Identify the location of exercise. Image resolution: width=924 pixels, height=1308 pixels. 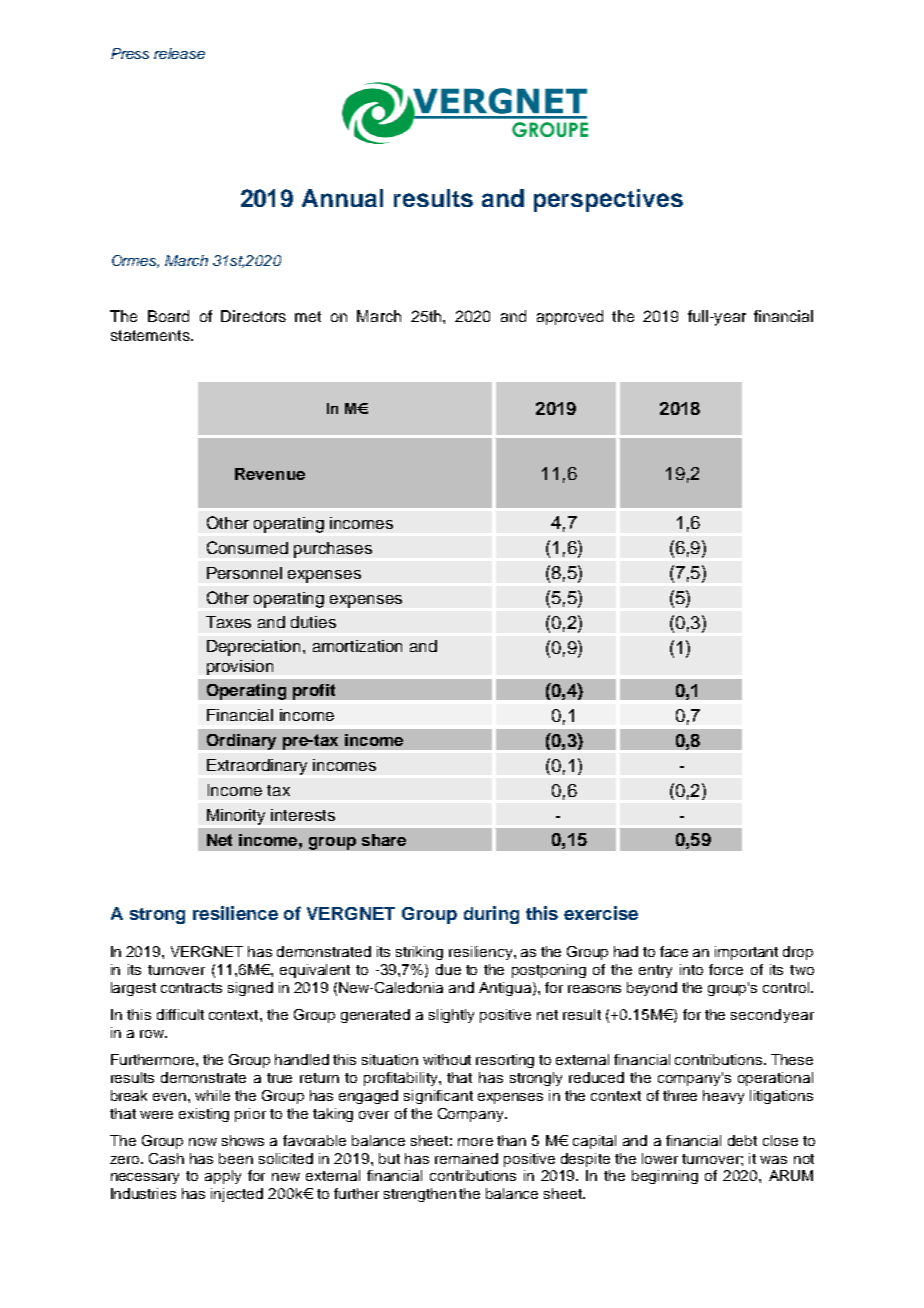
(601, 913).
